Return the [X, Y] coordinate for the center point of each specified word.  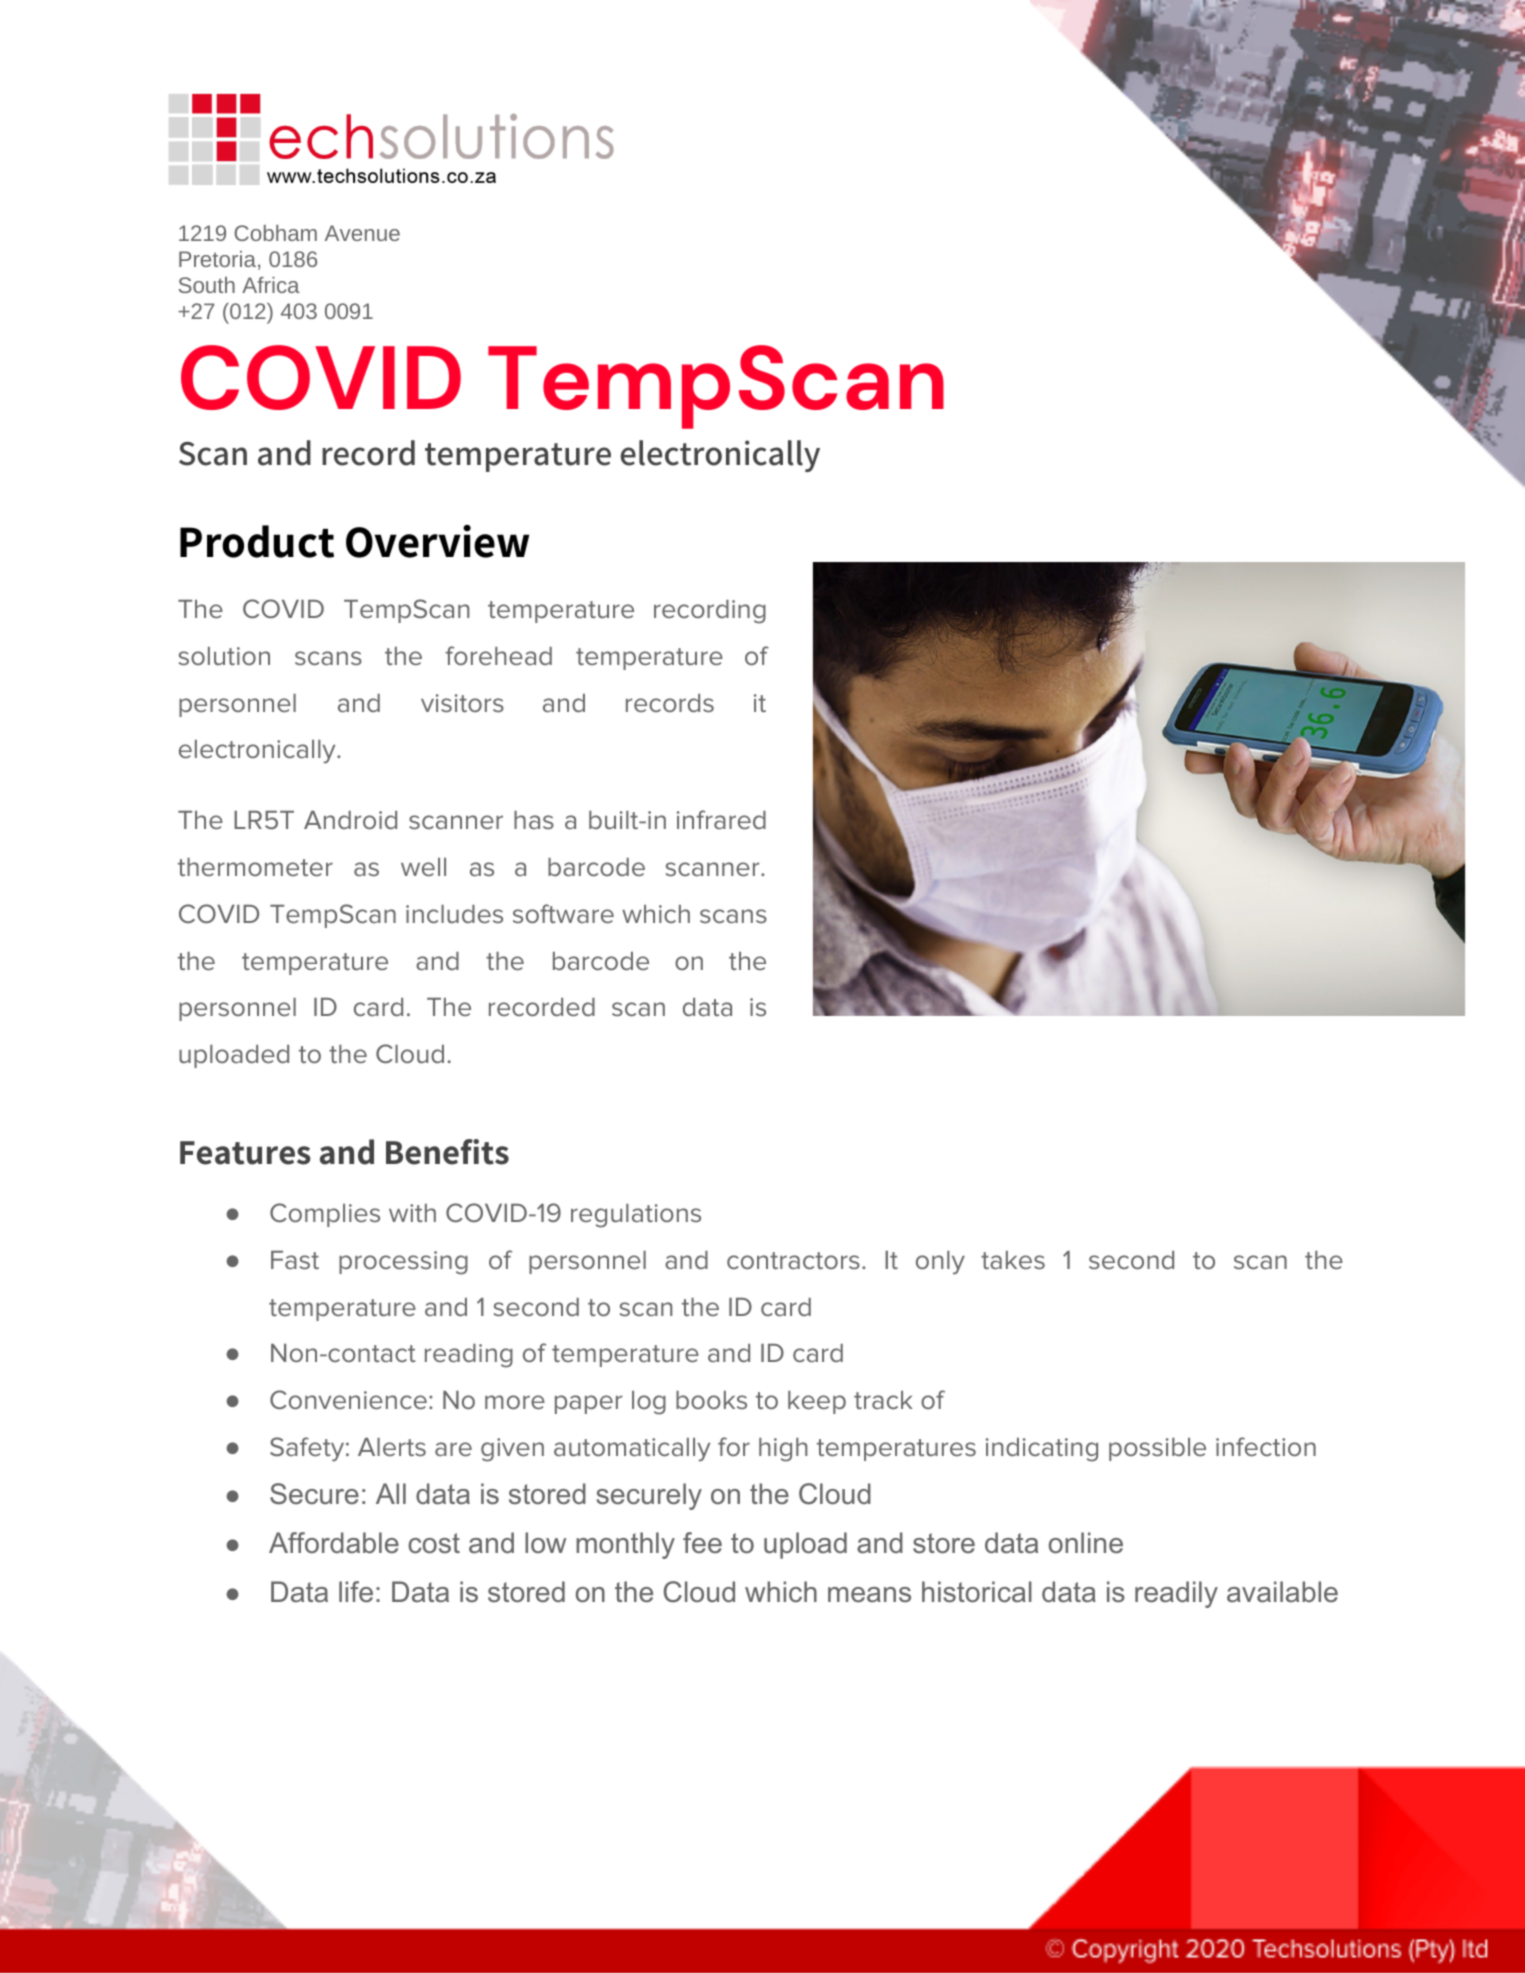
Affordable [334, 1543]
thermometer [255, 867]
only [940, 1263]
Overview [437, 541]
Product [257, 541]
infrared [721, 819]
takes [1013, 1260]
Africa [271, 285]
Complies [325, 1215]
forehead [499, 655]
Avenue [362, 233]
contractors [793, 1260]
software [563, 913]
